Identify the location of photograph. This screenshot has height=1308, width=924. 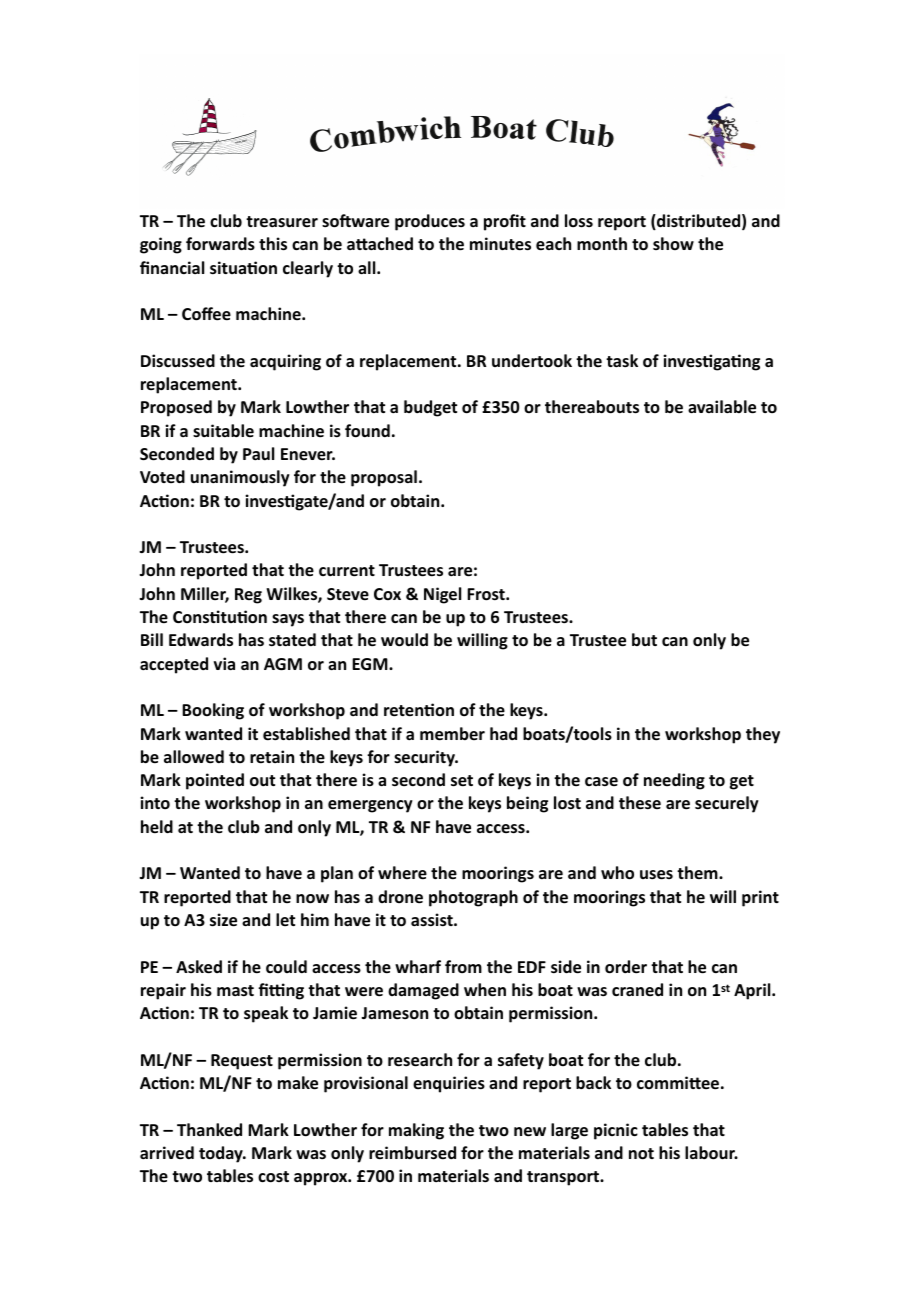
(473, 898).
